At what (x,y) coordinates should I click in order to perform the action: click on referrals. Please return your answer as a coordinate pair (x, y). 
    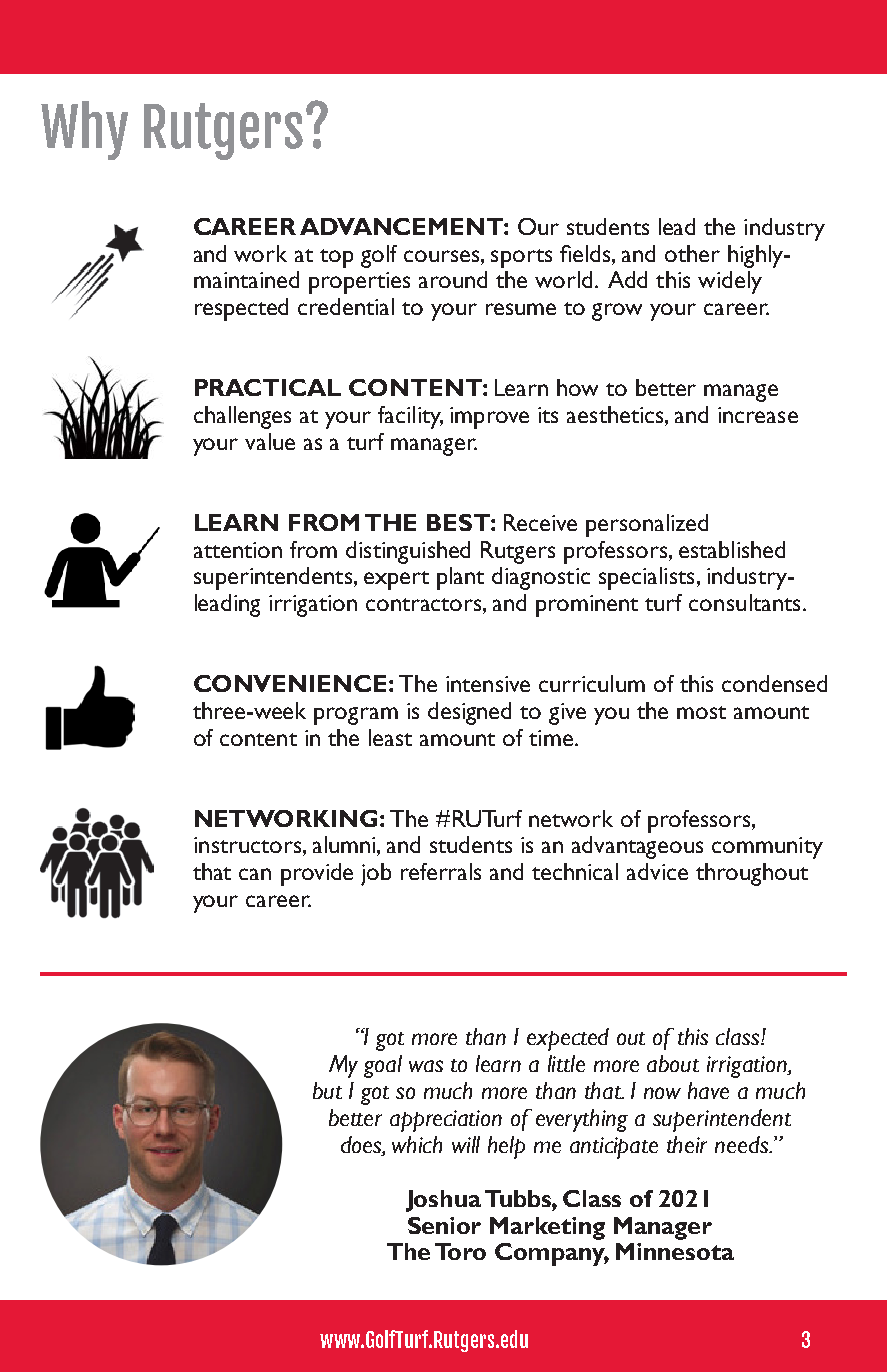
    Looking at the image, I should click on (441, 871).
